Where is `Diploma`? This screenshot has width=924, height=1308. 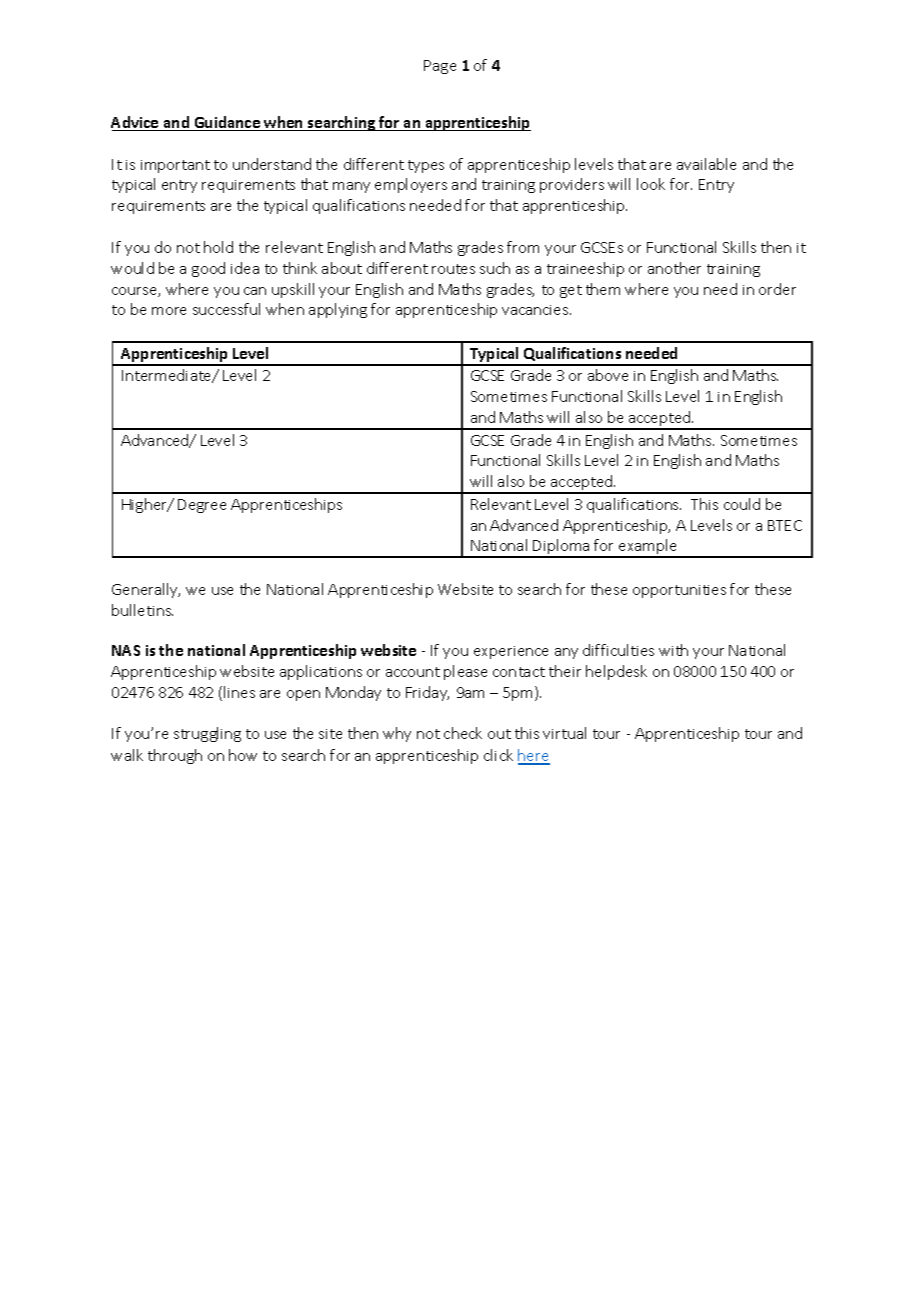
Diploma is located at coordinates (562, 548).
